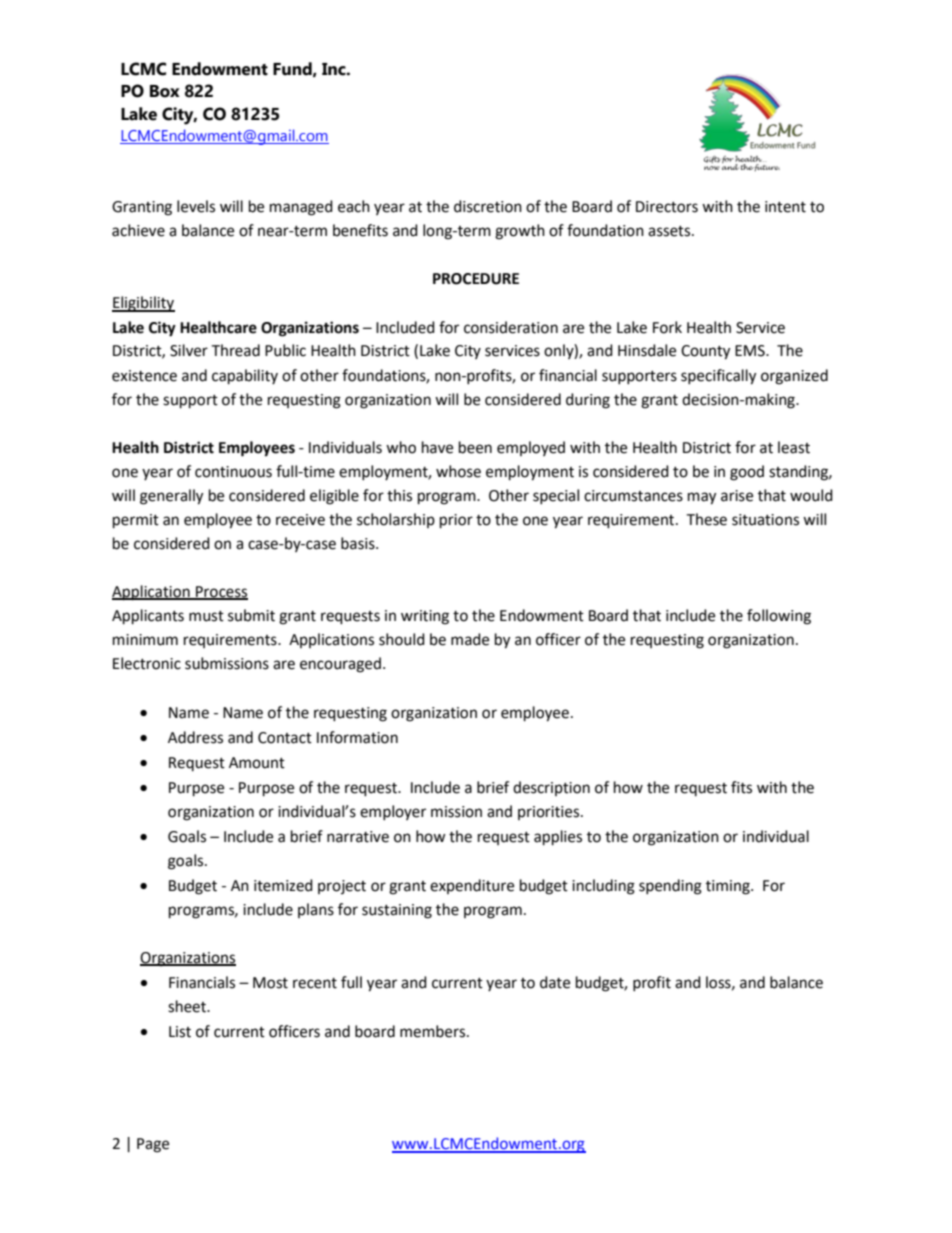  What do you see at coordinates (729, 887) in the screenshot?
I see `timing` at bounding box center [729, 887].
